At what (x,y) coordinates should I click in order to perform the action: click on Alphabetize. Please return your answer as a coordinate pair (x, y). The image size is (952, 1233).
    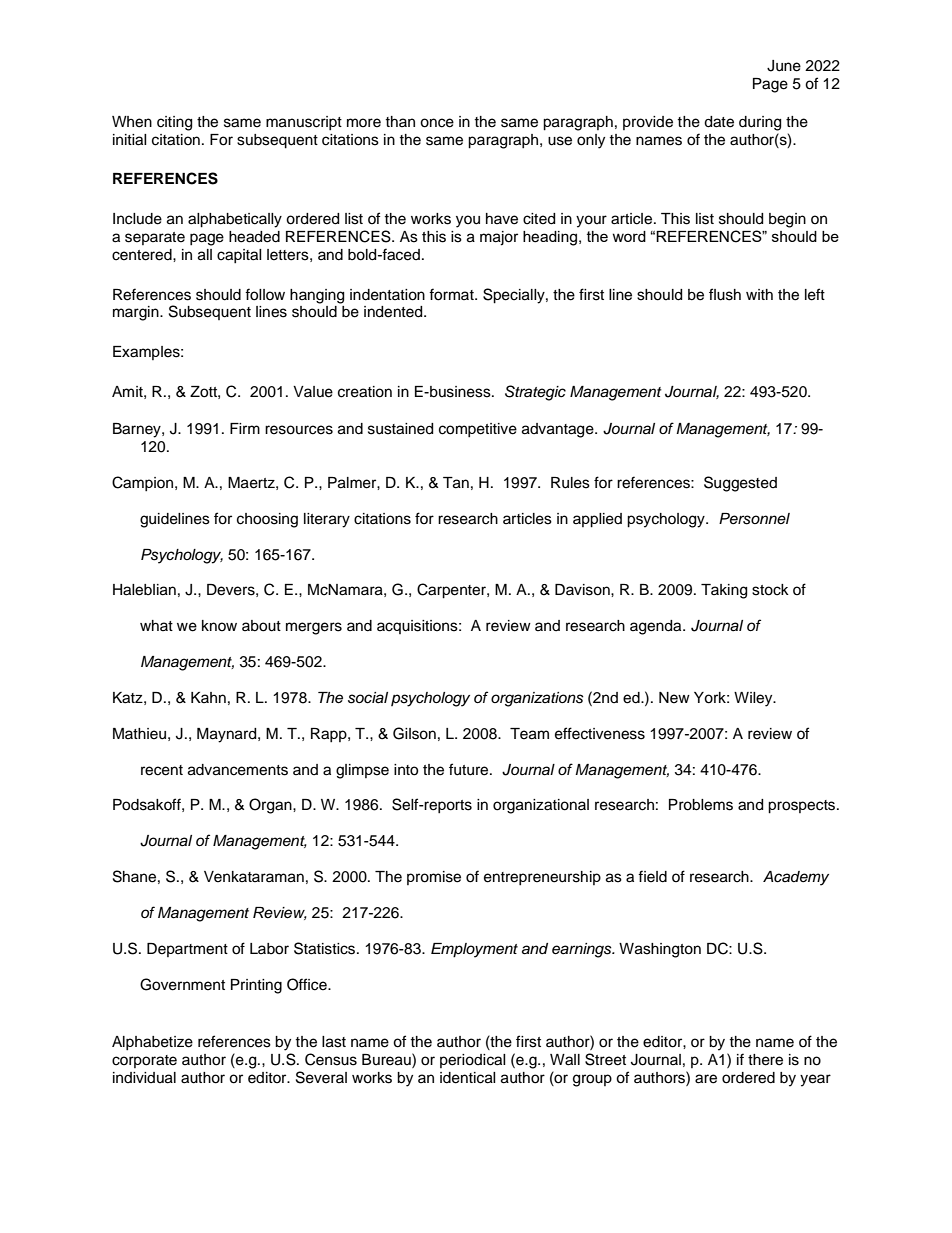
    Looking at the image, I should click on (152, 1043).
